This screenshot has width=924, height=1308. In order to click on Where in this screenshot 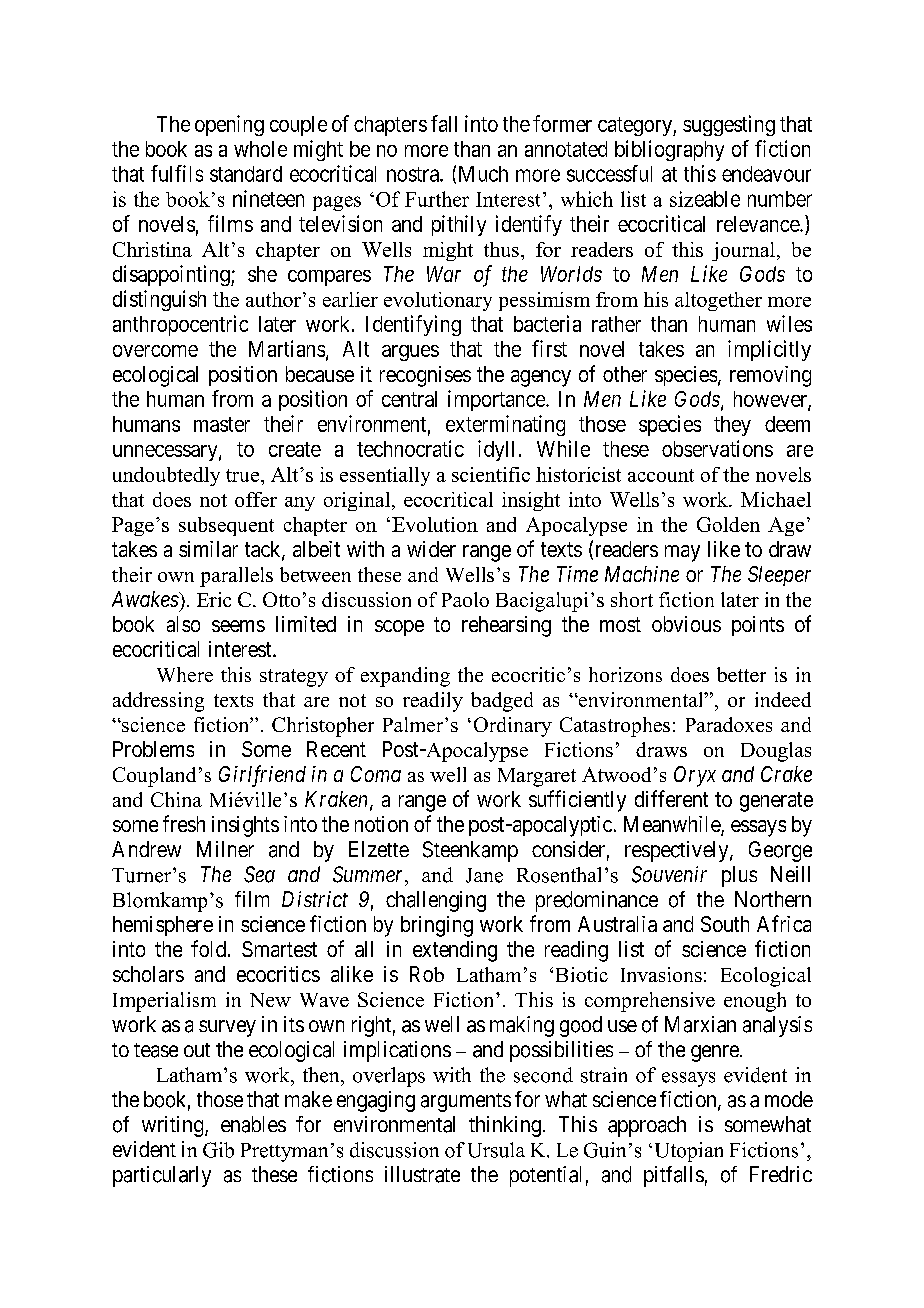, I will do `click(185, 674)`.
